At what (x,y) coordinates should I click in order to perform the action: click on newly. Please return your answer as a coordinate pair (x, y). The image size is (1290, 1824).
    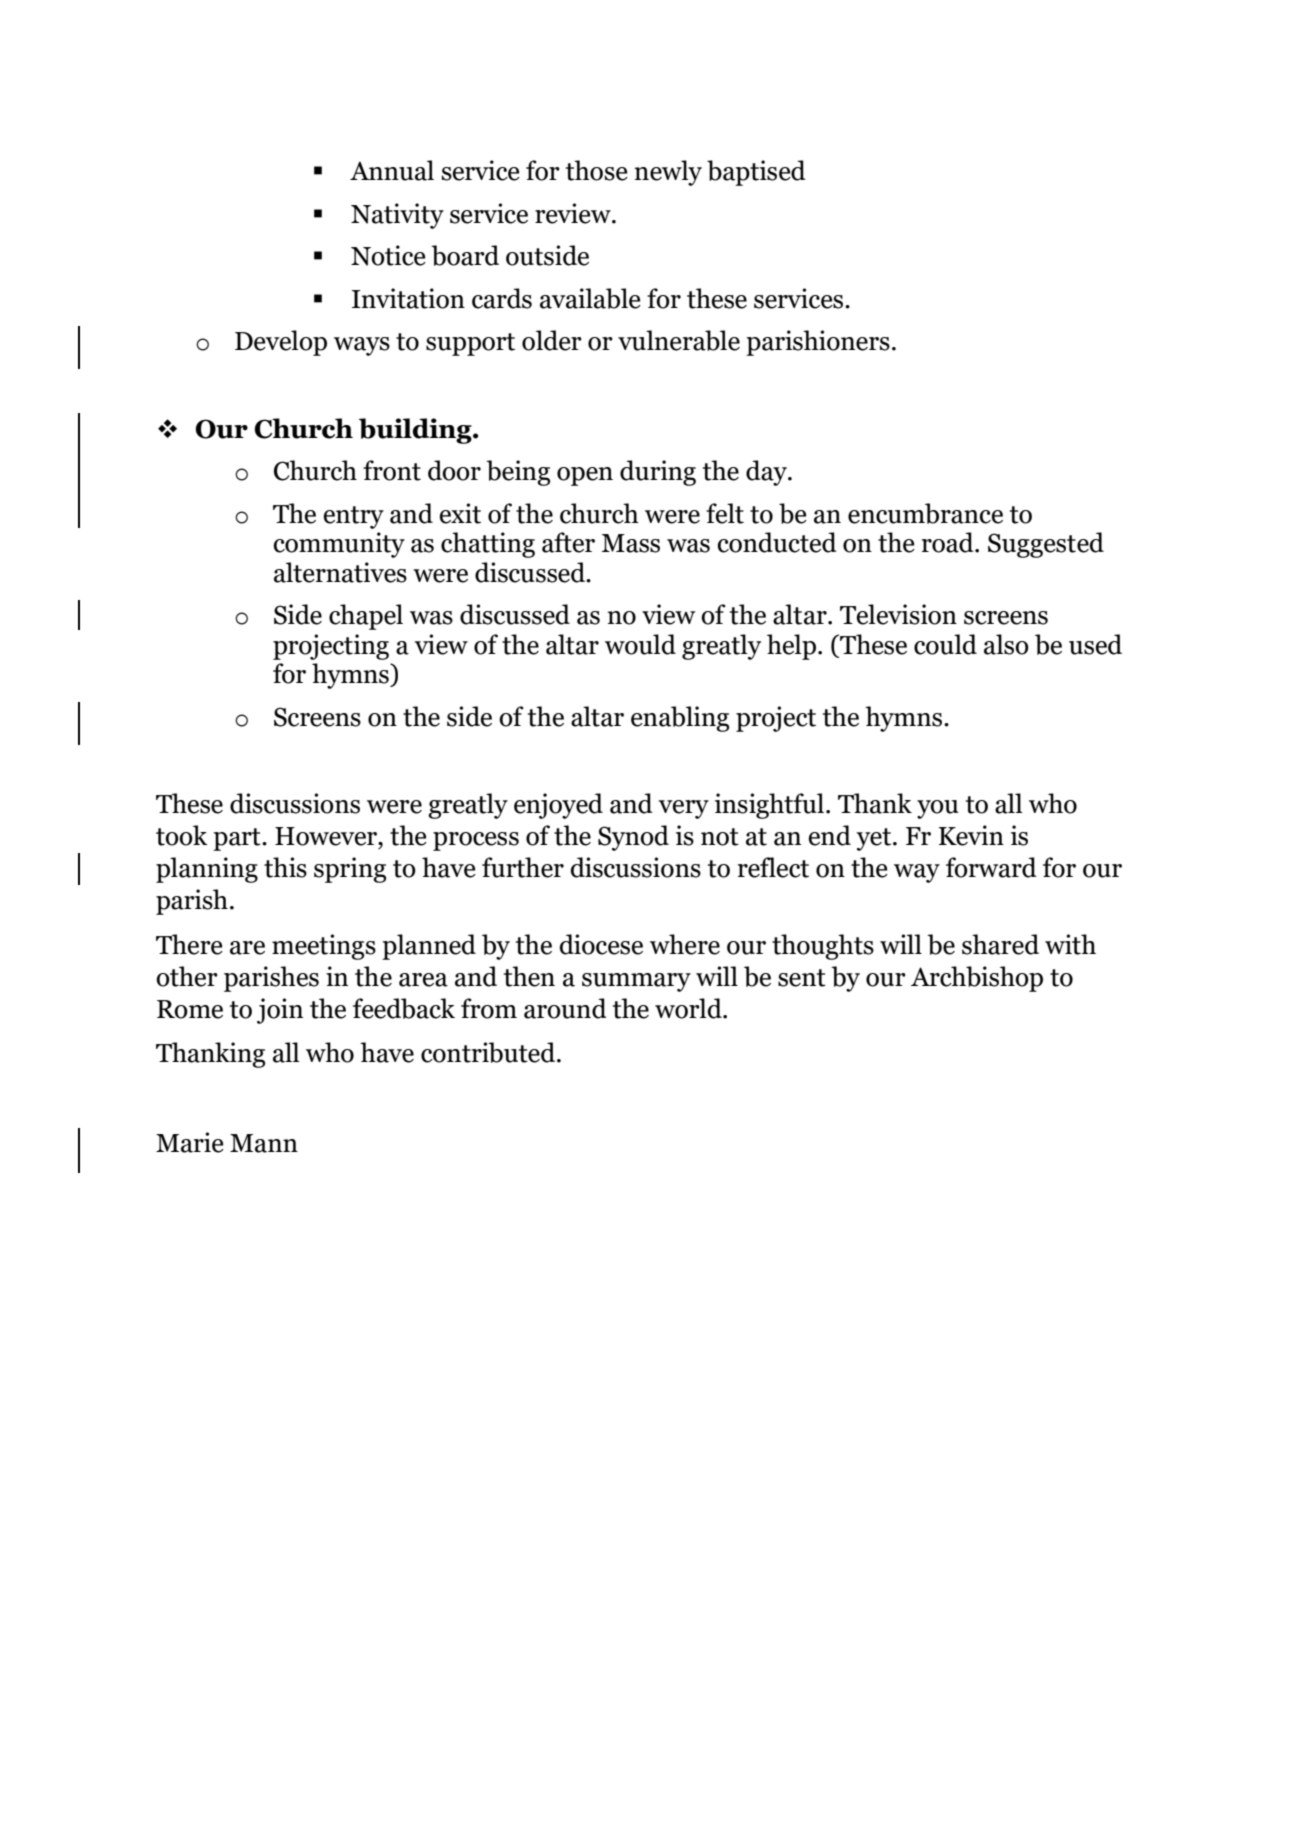
    Looking at the image, I should click on (668, 173).
